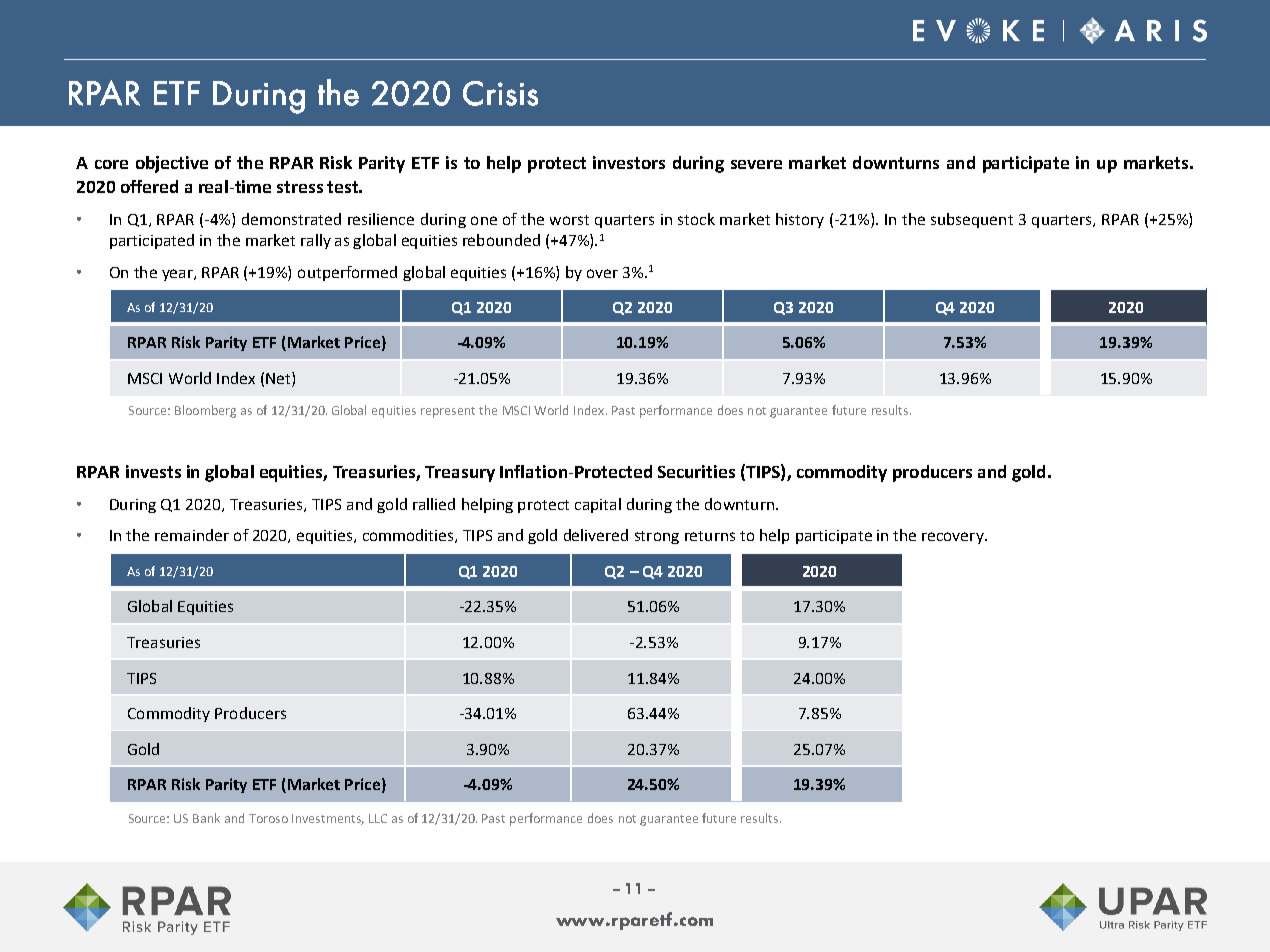  What do you see at coordinates (328, 819) in the screenshot?
I see `Investments` at bounding box center [328, 819].
